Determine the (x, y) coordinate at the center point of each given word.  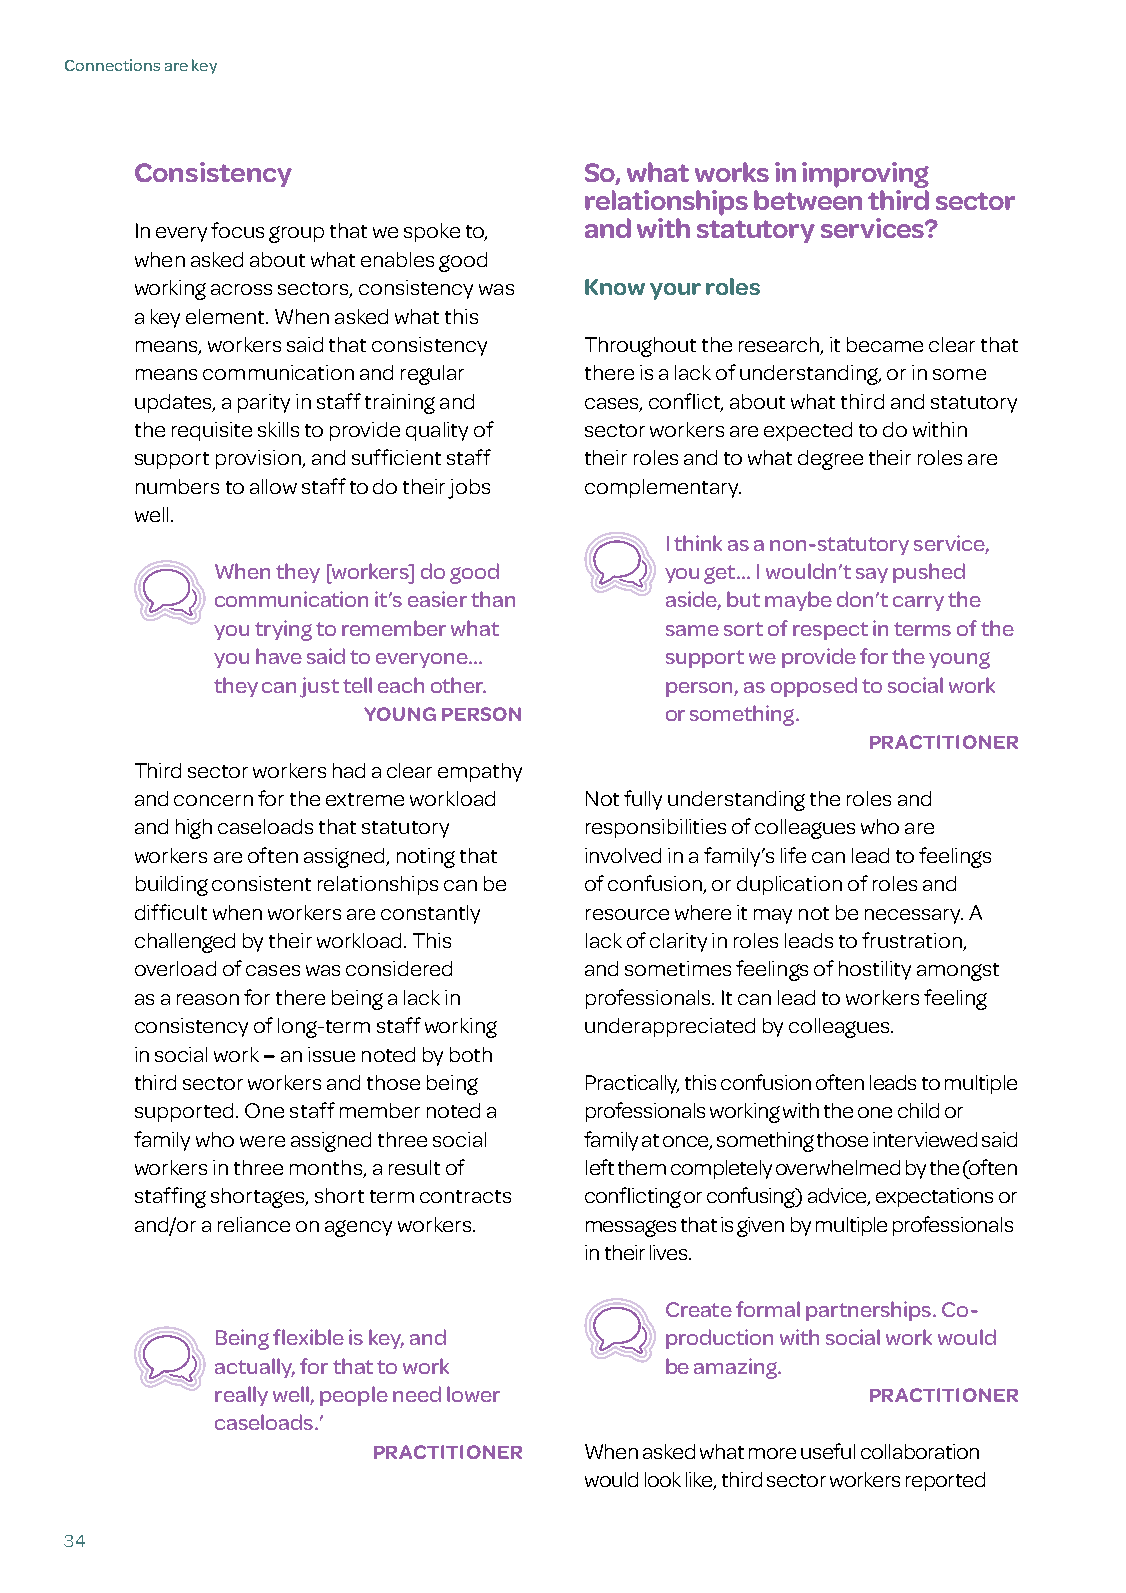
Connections (112, 65)
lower (473, 1394)
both (471, 1054)
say (872, 575)
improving (865, 175)
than (493, 599)
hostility (875, 970)
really (241, 1396)
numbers (177, 486)
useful (828, 1451)
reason (208, 999)
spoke (432, 232)
